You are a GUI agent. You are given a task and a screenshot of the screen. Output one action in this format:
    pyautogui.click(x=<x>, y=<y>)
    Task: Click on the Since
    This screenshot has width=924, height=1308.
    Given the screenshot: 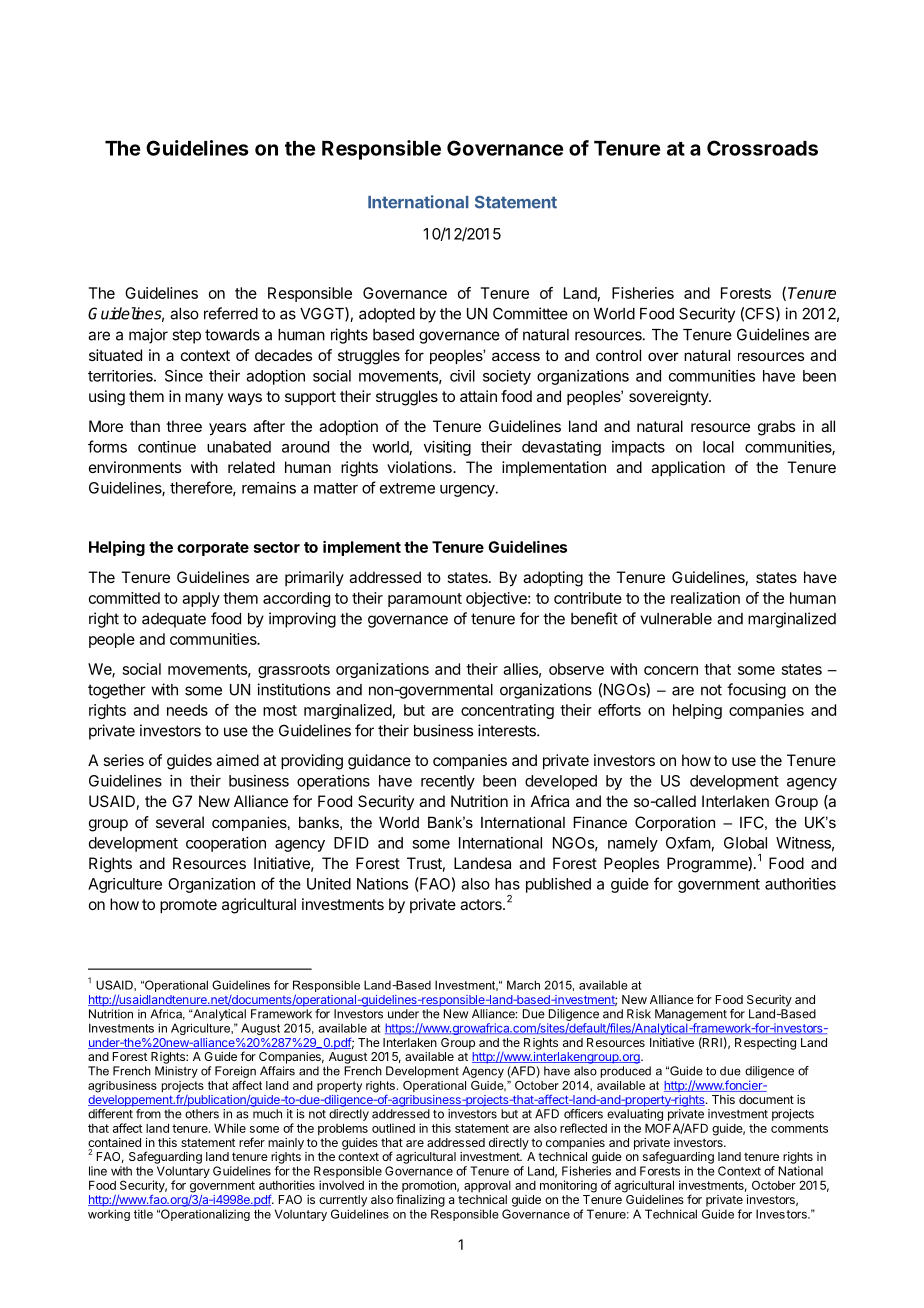 What is the action you would take?
    pyautogui.click(x=184, y=376)
